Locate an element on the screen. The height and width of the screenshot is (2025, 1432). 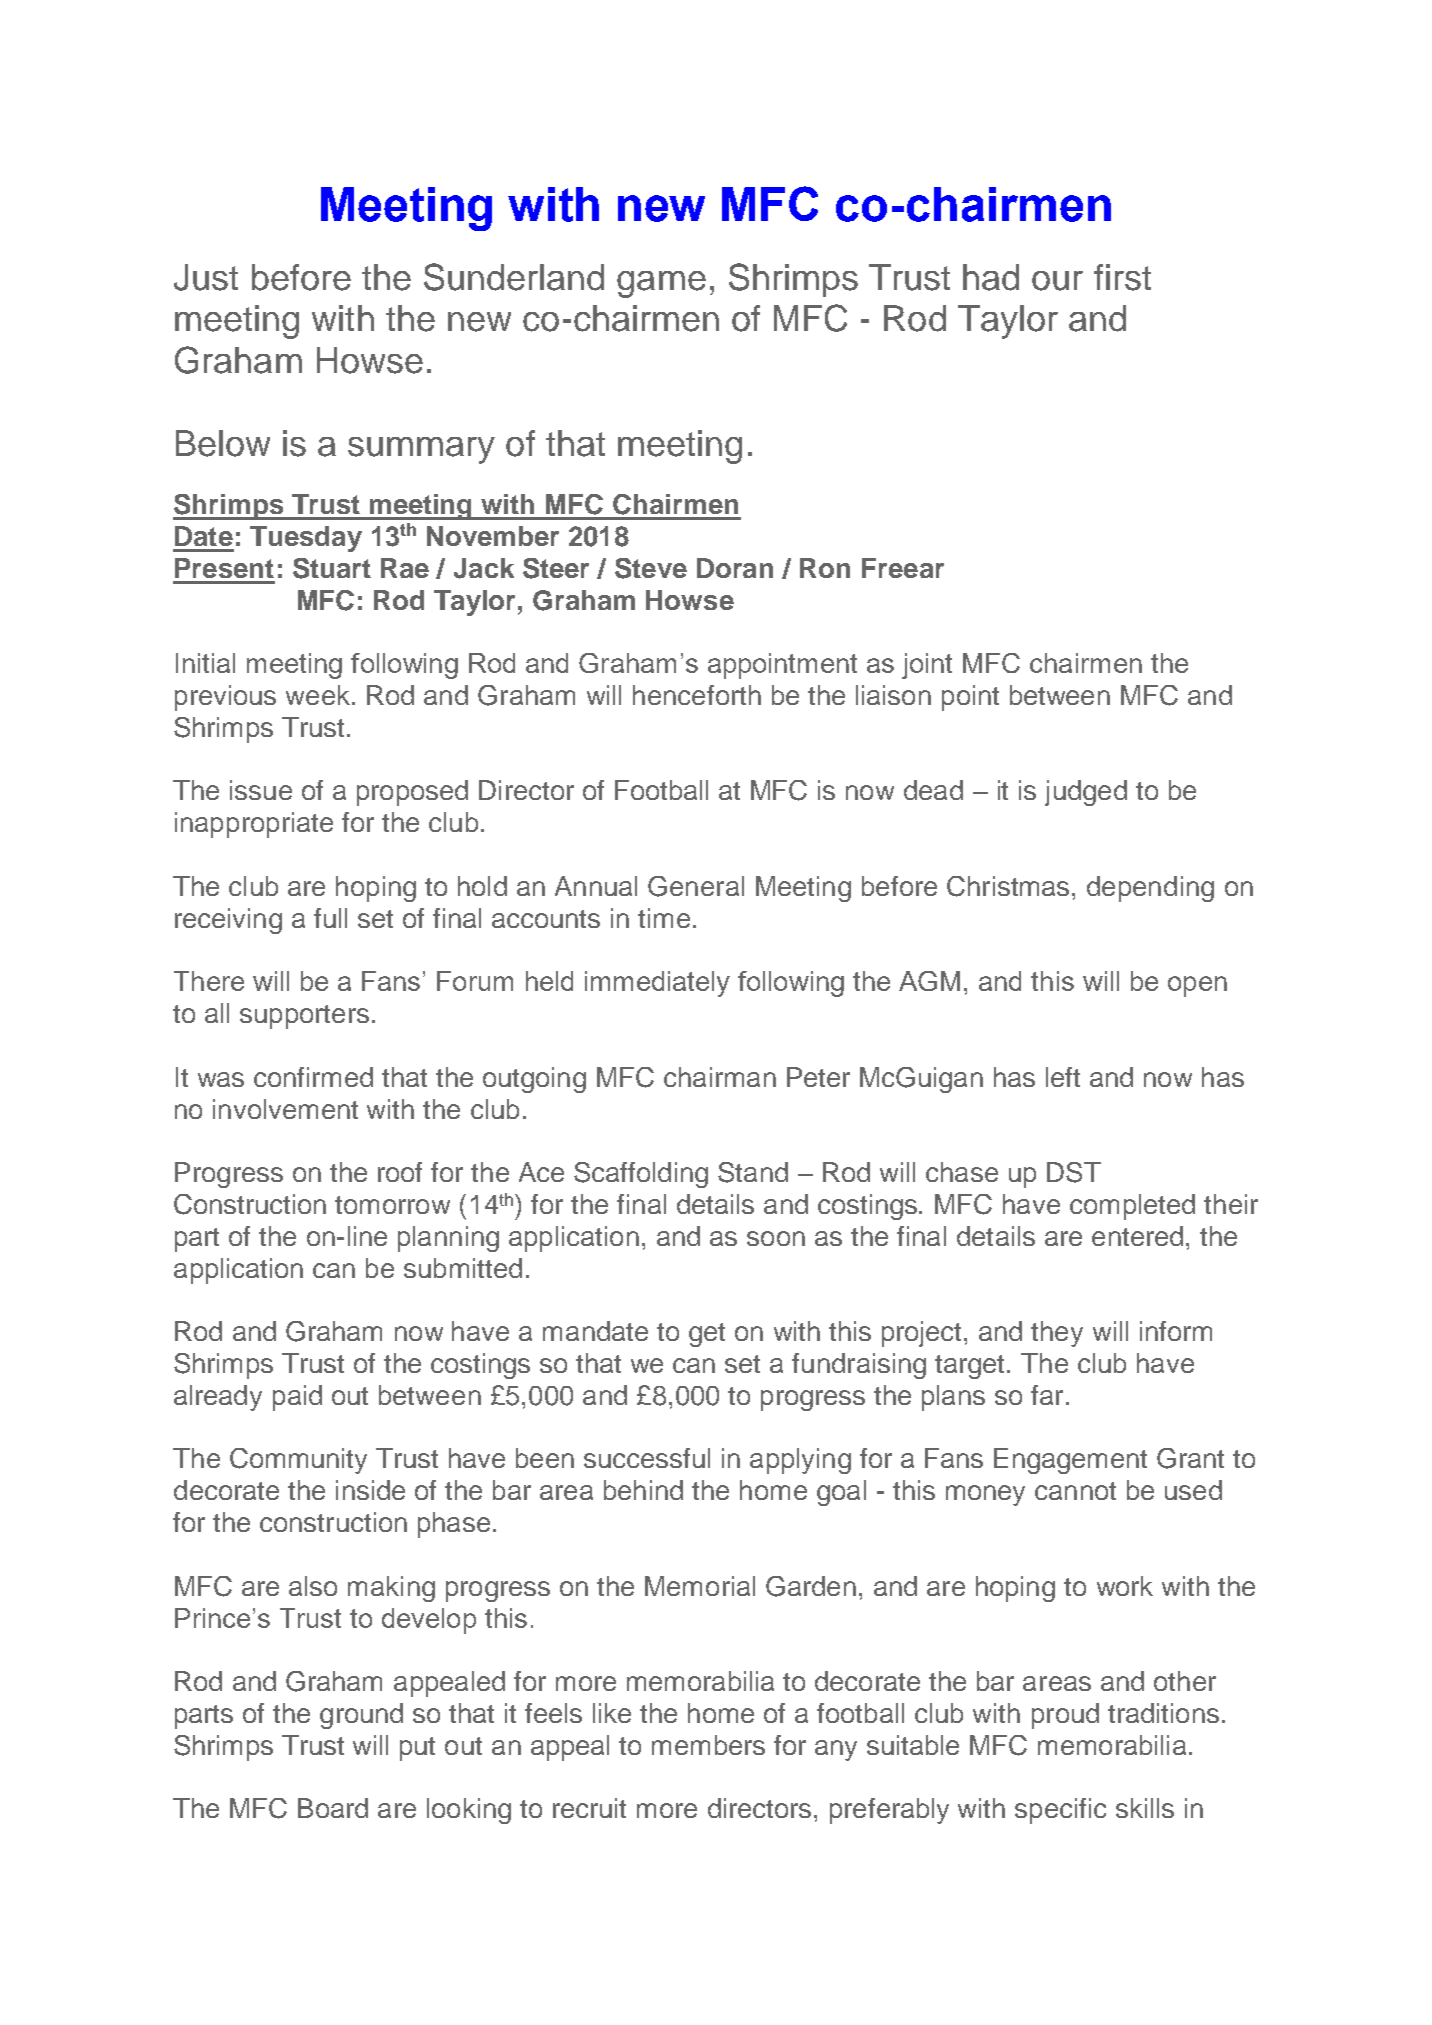
completed is located at coordinates (1132, 1207).
